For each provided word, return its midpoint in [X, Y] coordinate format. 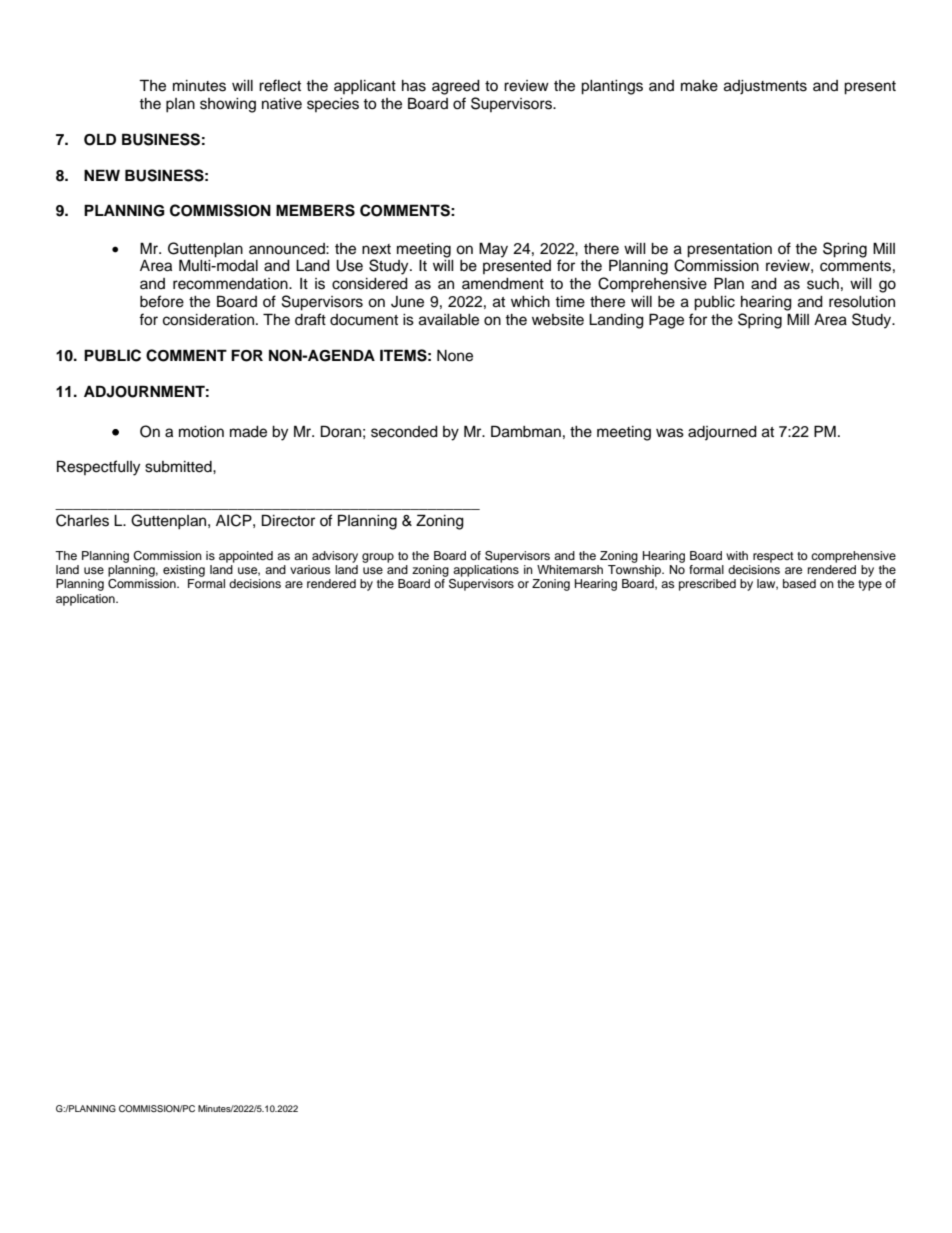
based [799, 583]
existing [184, 571]
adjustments [765, 87]
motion [201, 432]
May [493, 250]
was [670, 433]
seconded [404, 432]
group [378, 558]
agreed [456, 87]
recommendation [231, 284]
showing [228, 105]
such [823, 284]
